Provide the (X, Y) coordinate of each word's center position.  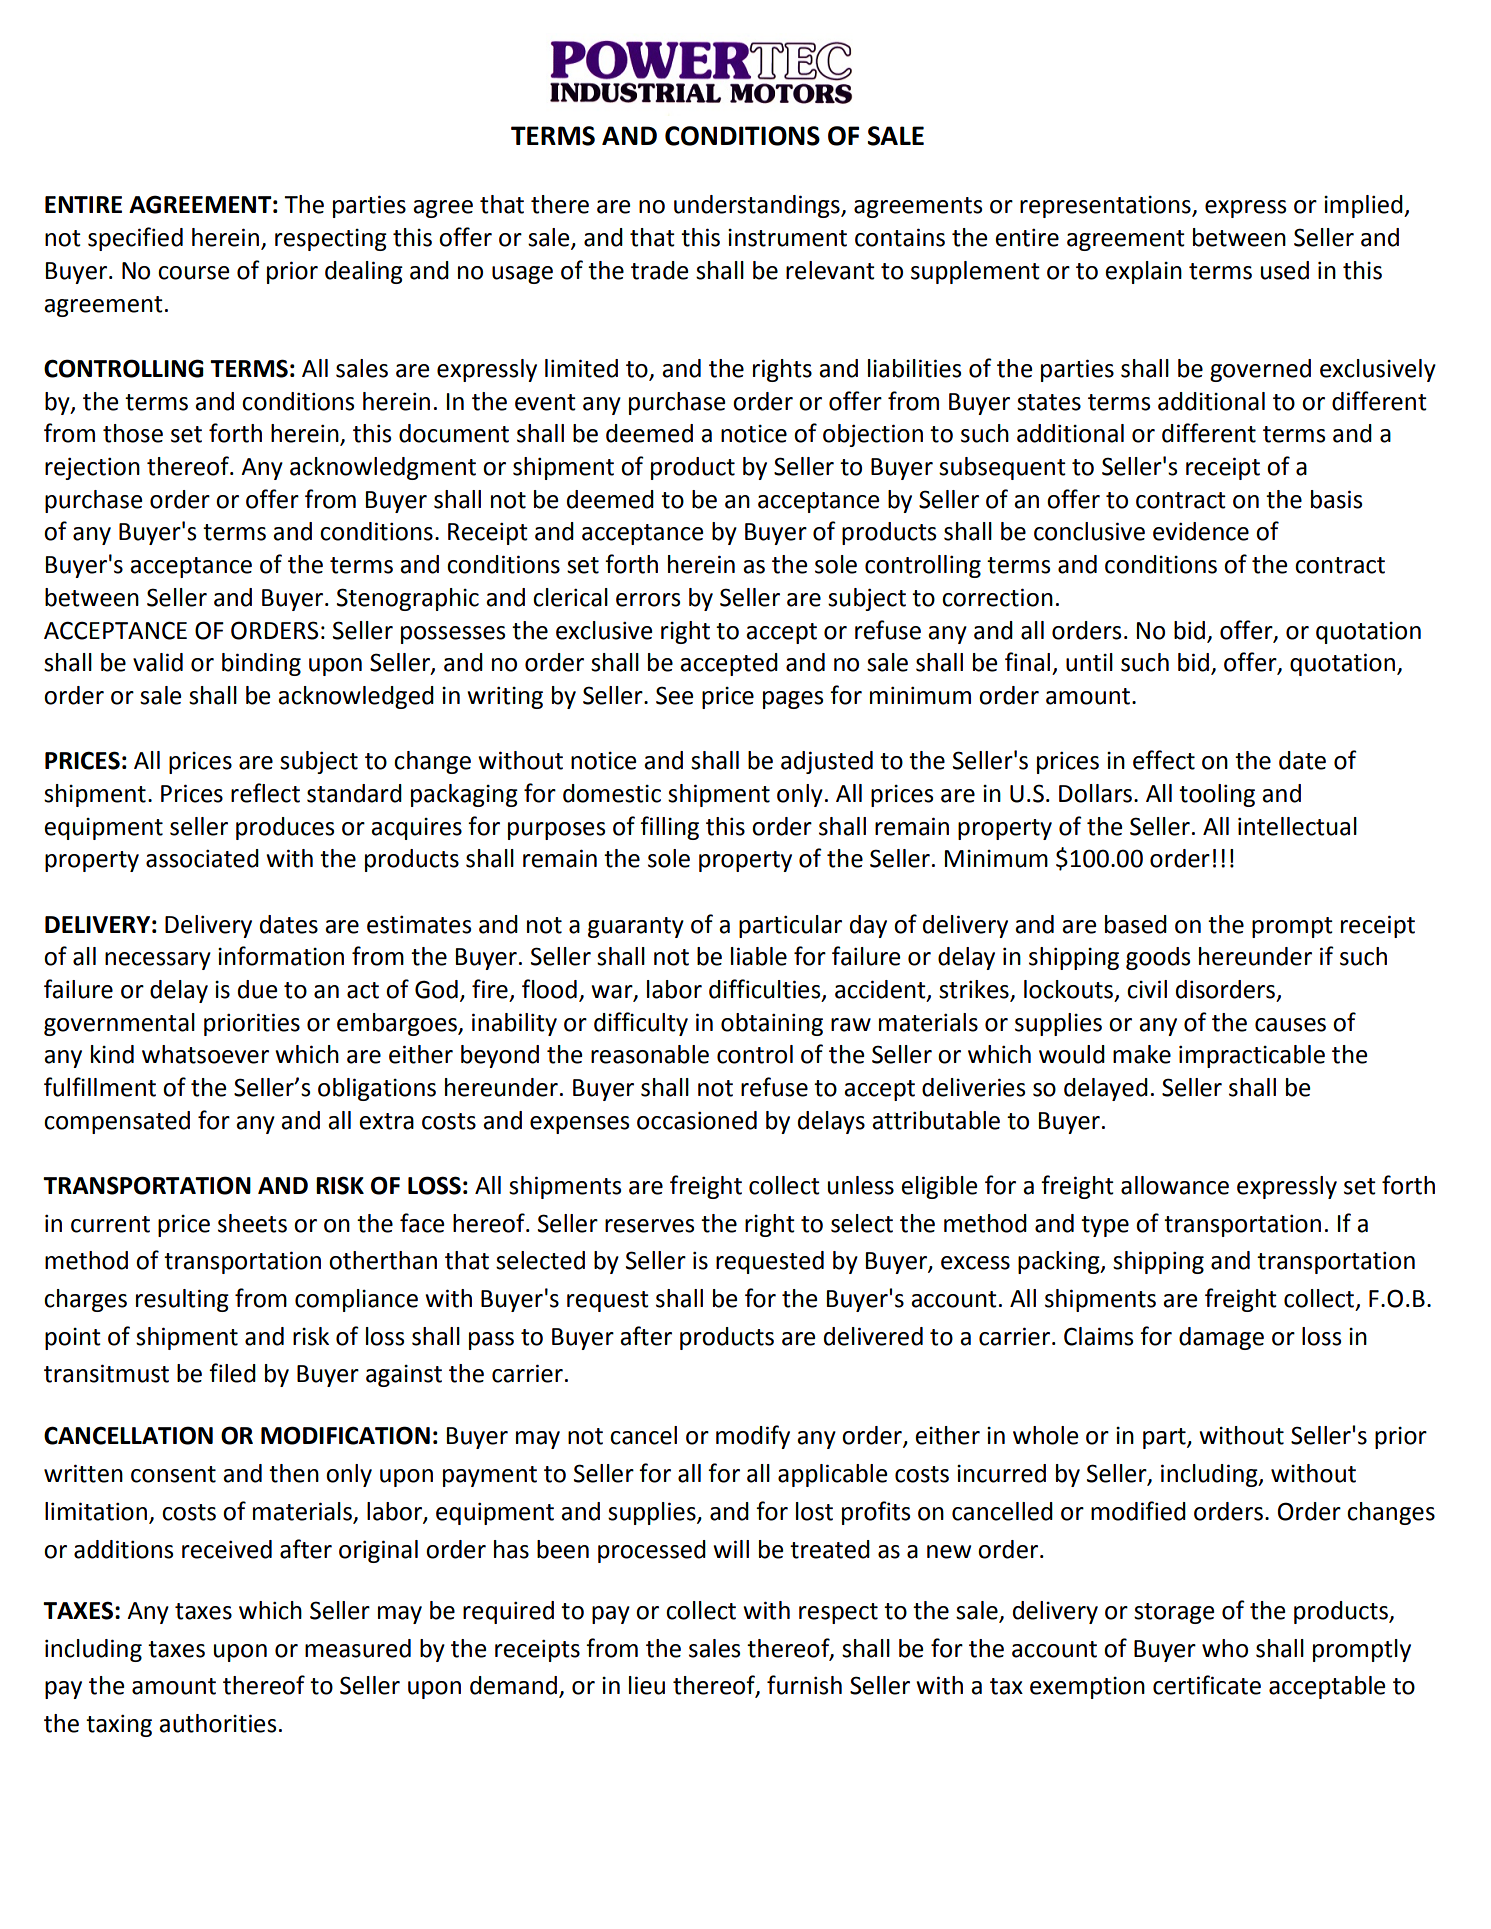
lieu (647, 1685)
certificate (1207, 1685)
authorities (217, 1723)
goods (1158, 958)
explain (1143, 272)
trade (660, 270)
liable (759, 956)
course (194, 273)
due (258, 989)
